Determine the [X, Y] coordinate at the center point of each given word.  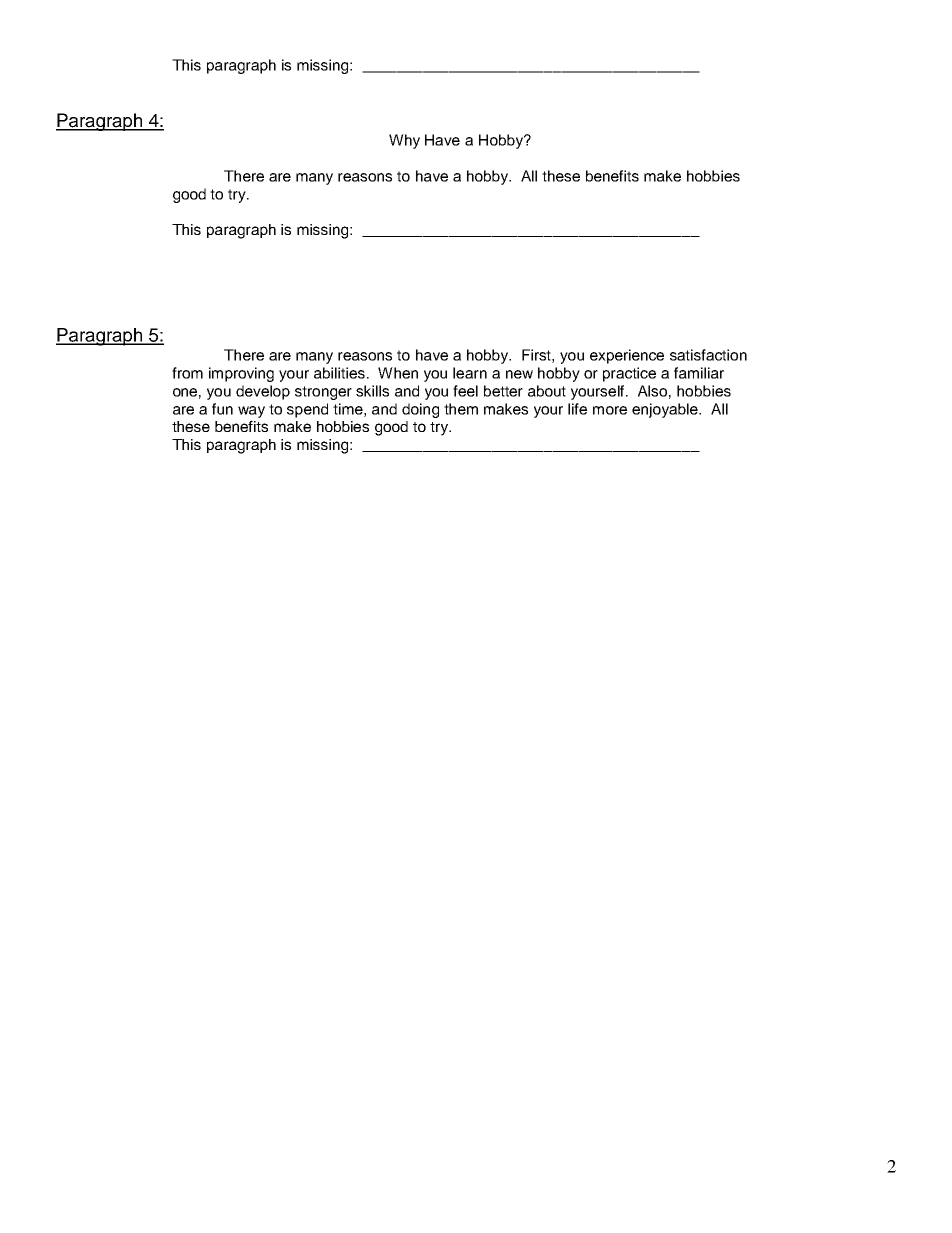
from [187, 373]
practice [629, 374]
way [251, 412]
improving [241, 374]
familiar [699, 373]
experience [627, 356]
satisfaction [708, 355]
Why [404, 141]
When [398, 373]
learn [470, 373]
